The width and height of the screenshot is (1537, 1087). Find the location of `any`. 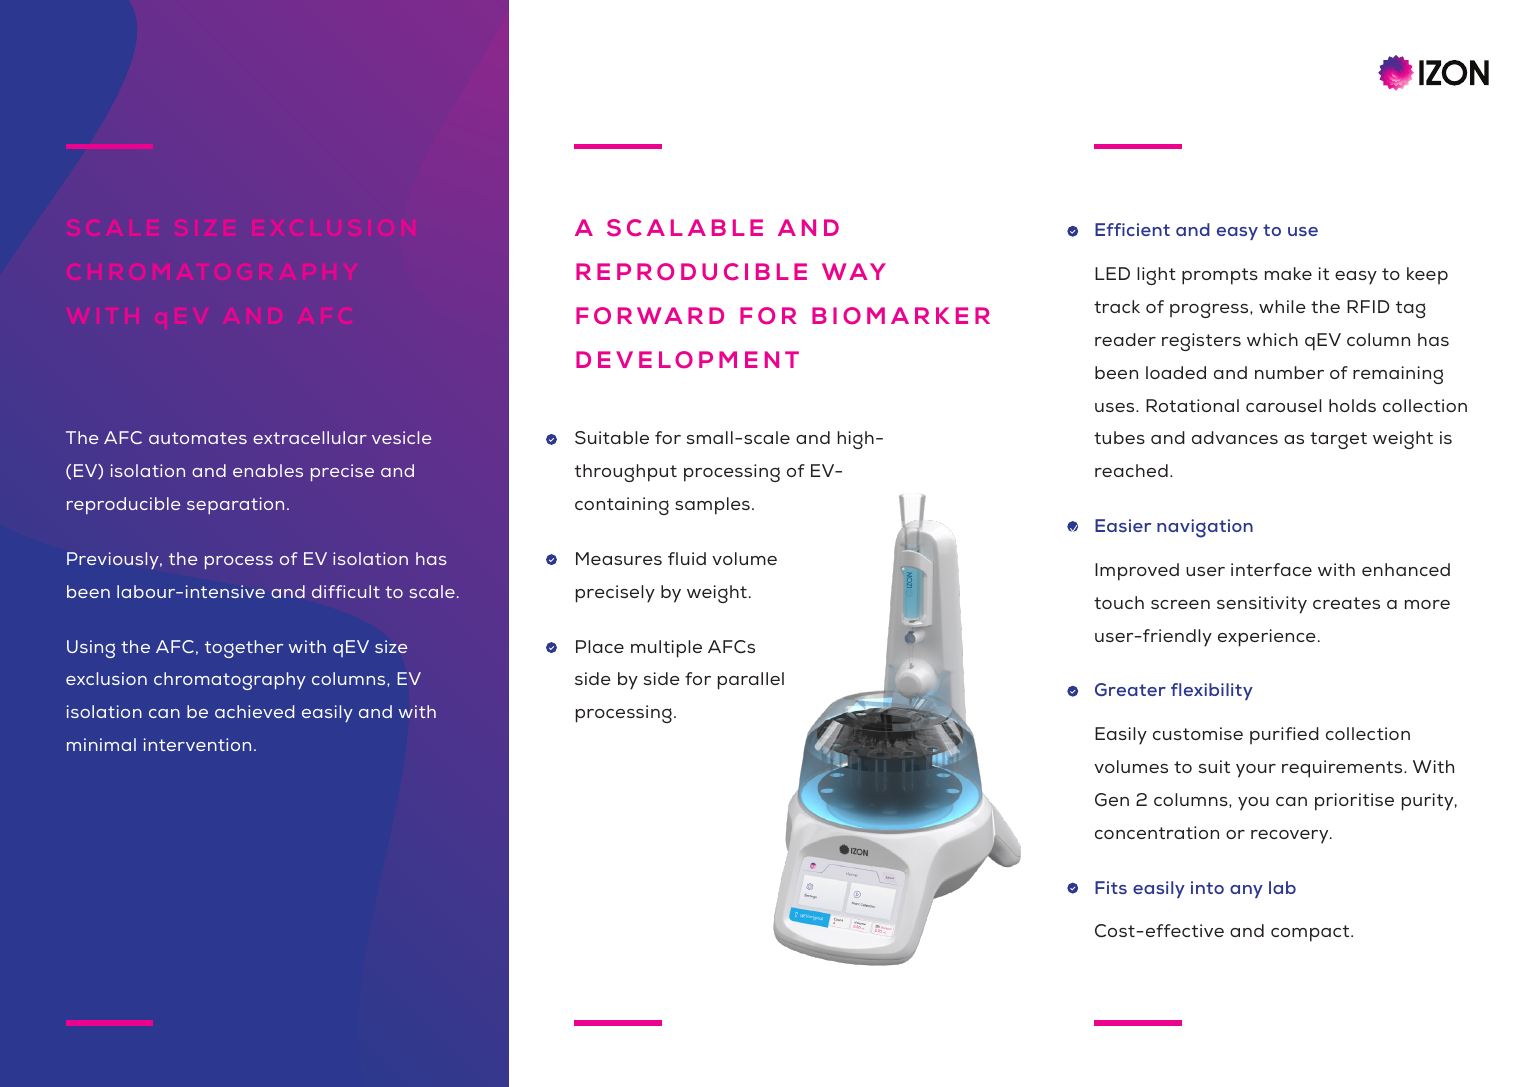

any is located at coordinates (1246, 891).
